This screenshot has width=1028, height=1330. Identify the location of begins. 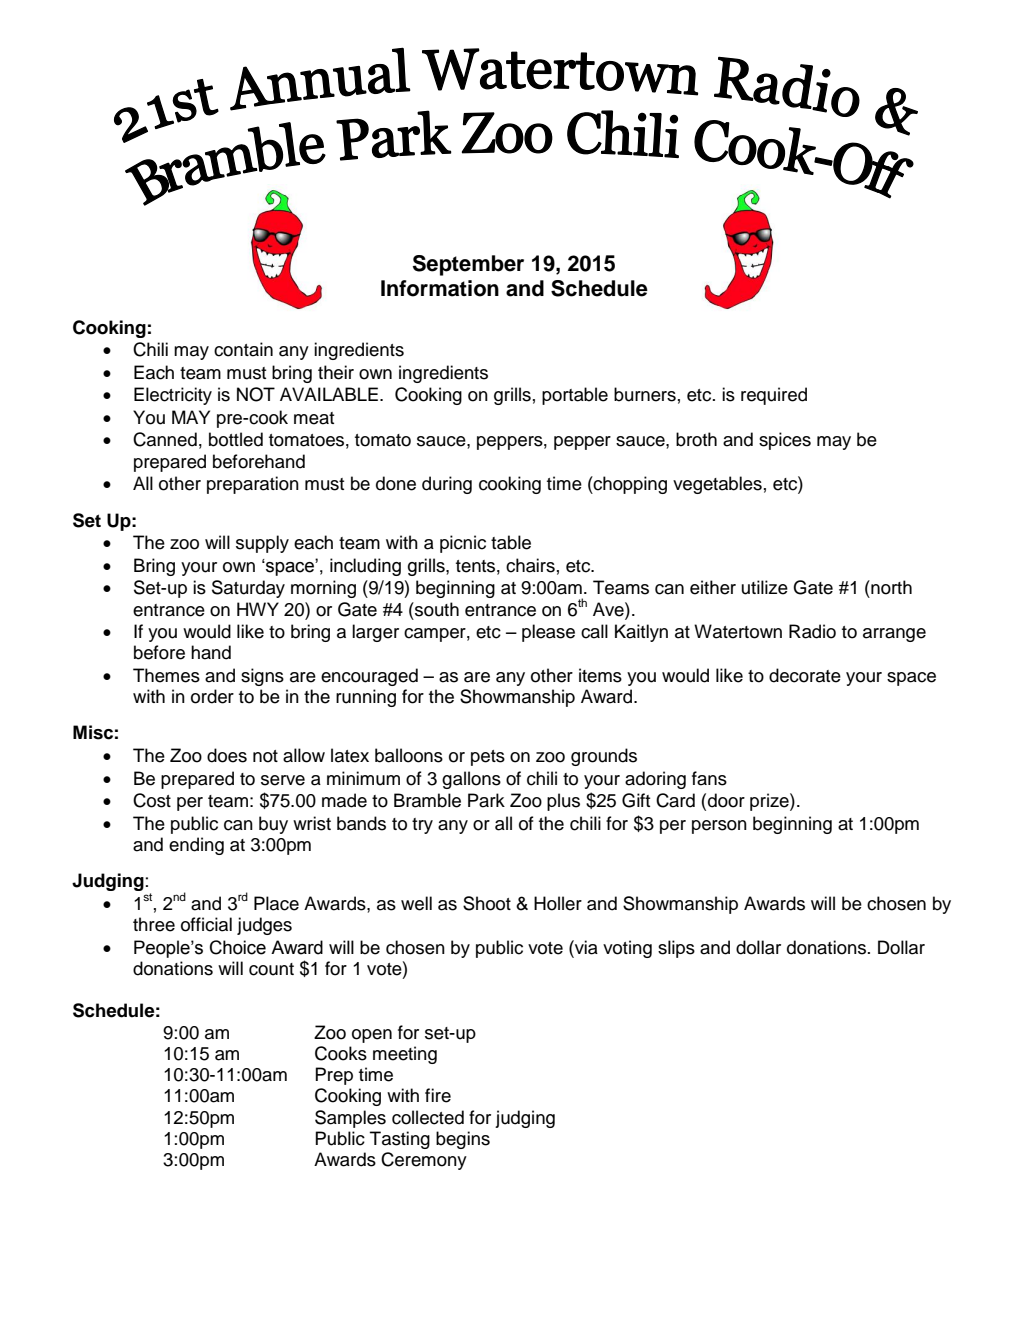
(463, 1140).
